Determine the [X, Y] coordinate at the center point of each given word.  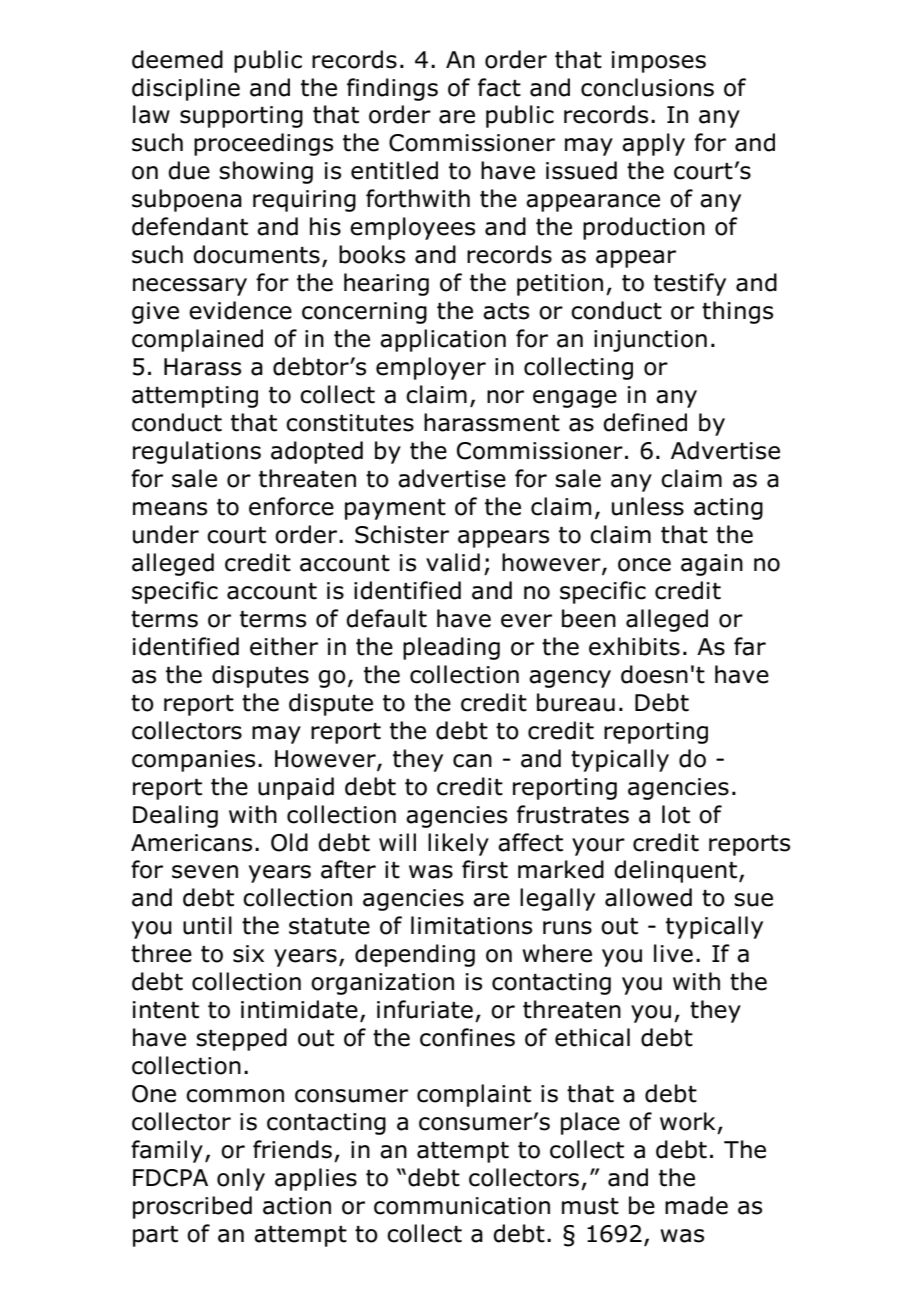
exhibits [634, 646]
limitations [471, 925]
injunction [650, 341]
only [241, 1179]
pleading [451, 648]
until [207, 925]
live [673, 953]
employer [431, 368]
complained [197, 340]
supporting [241, 117]
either [284, 646]
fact [499, 87]
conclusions [647, 87]
